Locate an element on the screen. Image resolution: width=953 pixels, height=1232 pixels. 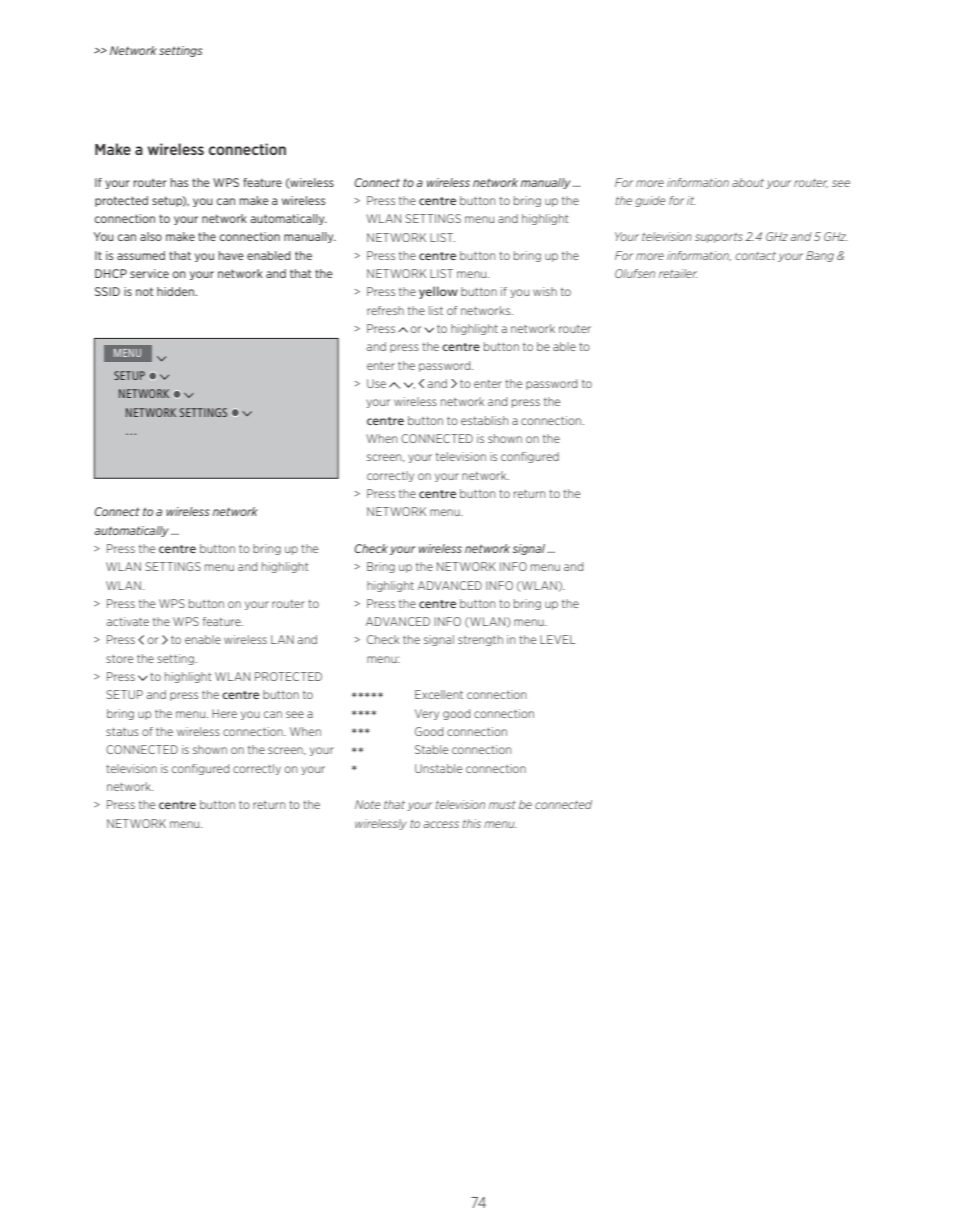
must is located at coordinates (502, 805).
